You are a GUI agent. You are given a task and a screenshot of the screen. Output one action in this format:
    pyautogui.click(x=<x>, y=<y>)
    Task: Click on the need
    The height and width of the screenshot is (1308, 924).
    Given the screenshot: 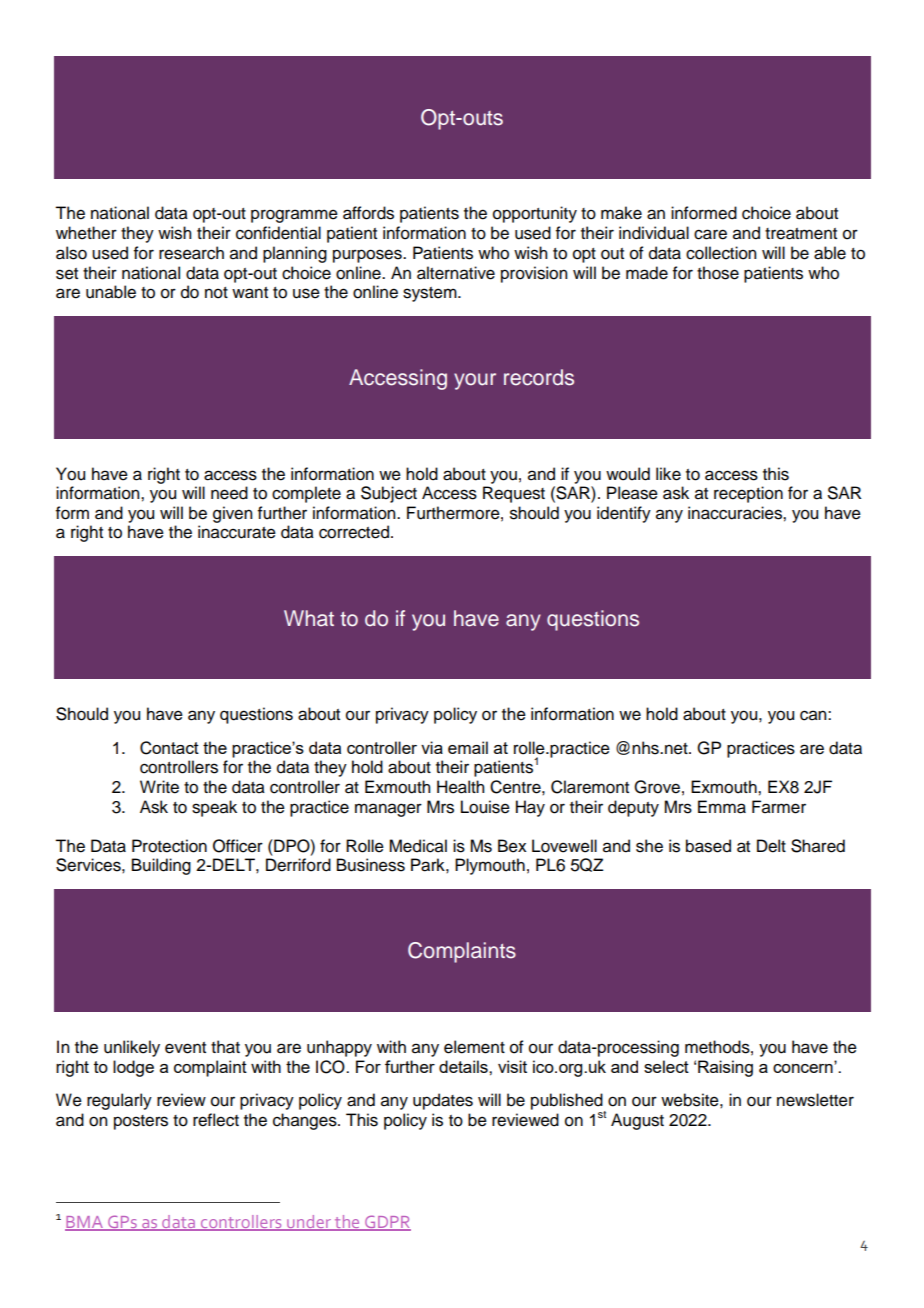 What is the action you would take?
    pyautogui.click(x=229, y=493)
